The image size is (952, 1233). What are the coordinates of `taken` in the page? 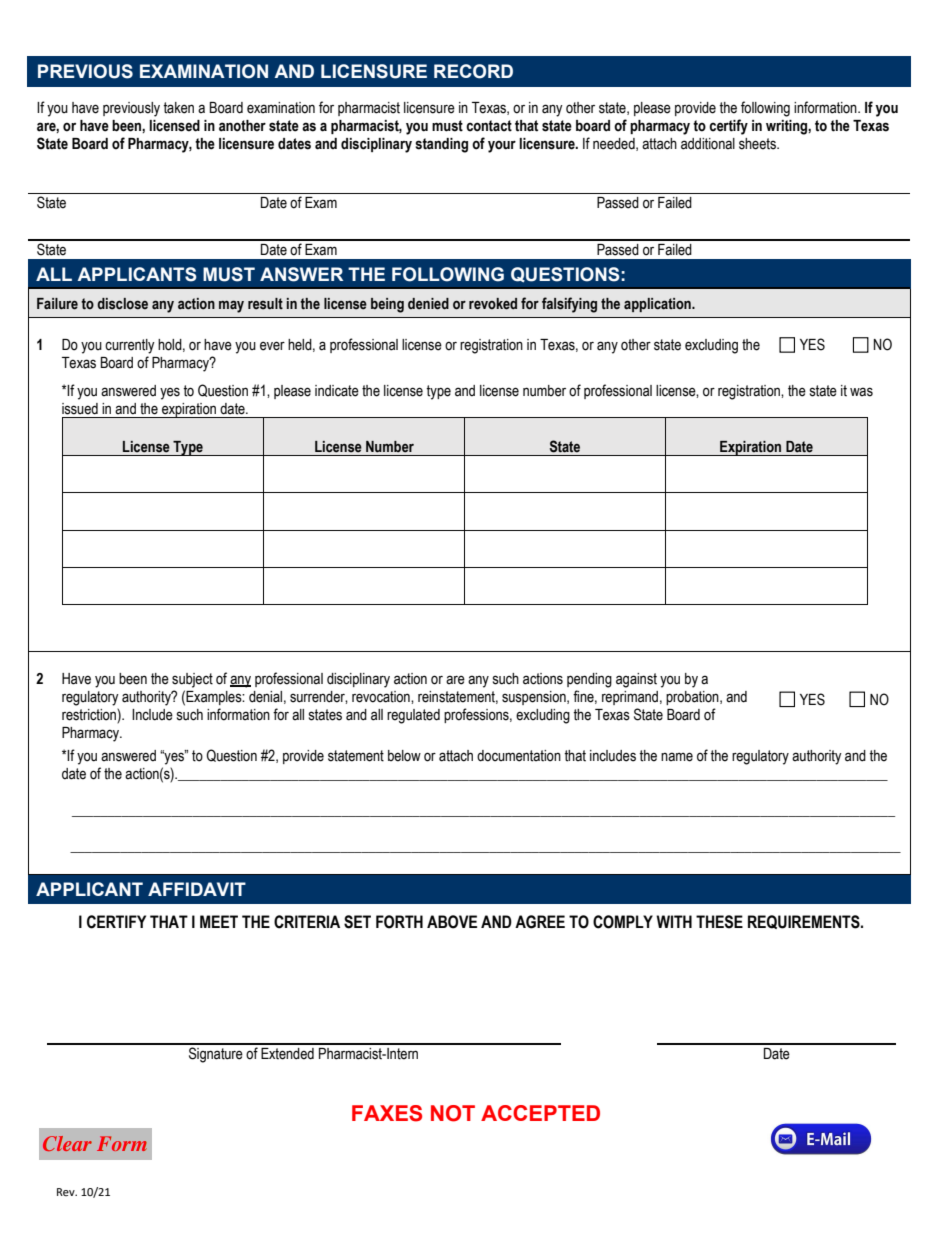 It's located at (178, 108).
